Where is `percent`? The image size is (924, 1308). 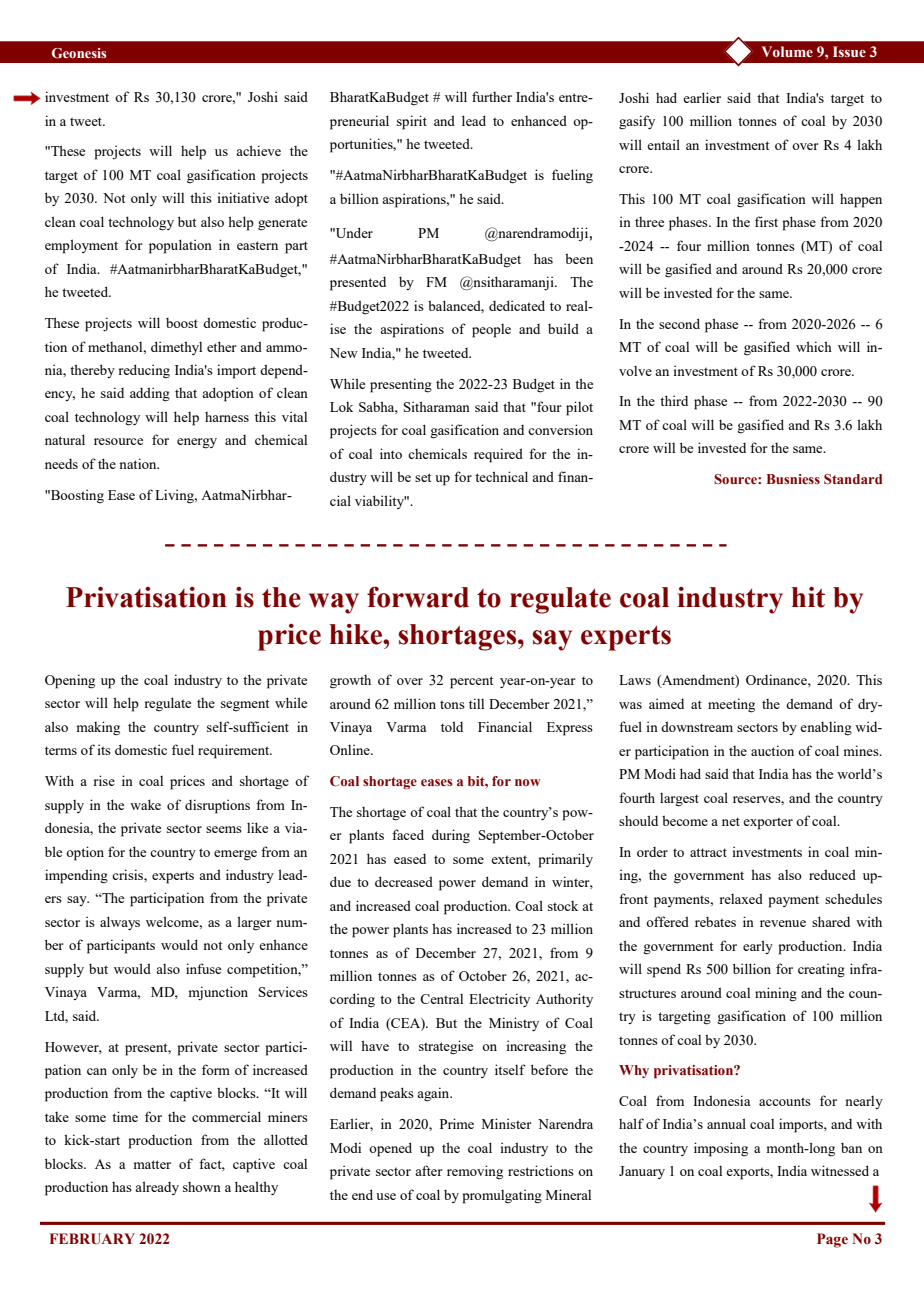 percent is located at coordinates (471, 682).
